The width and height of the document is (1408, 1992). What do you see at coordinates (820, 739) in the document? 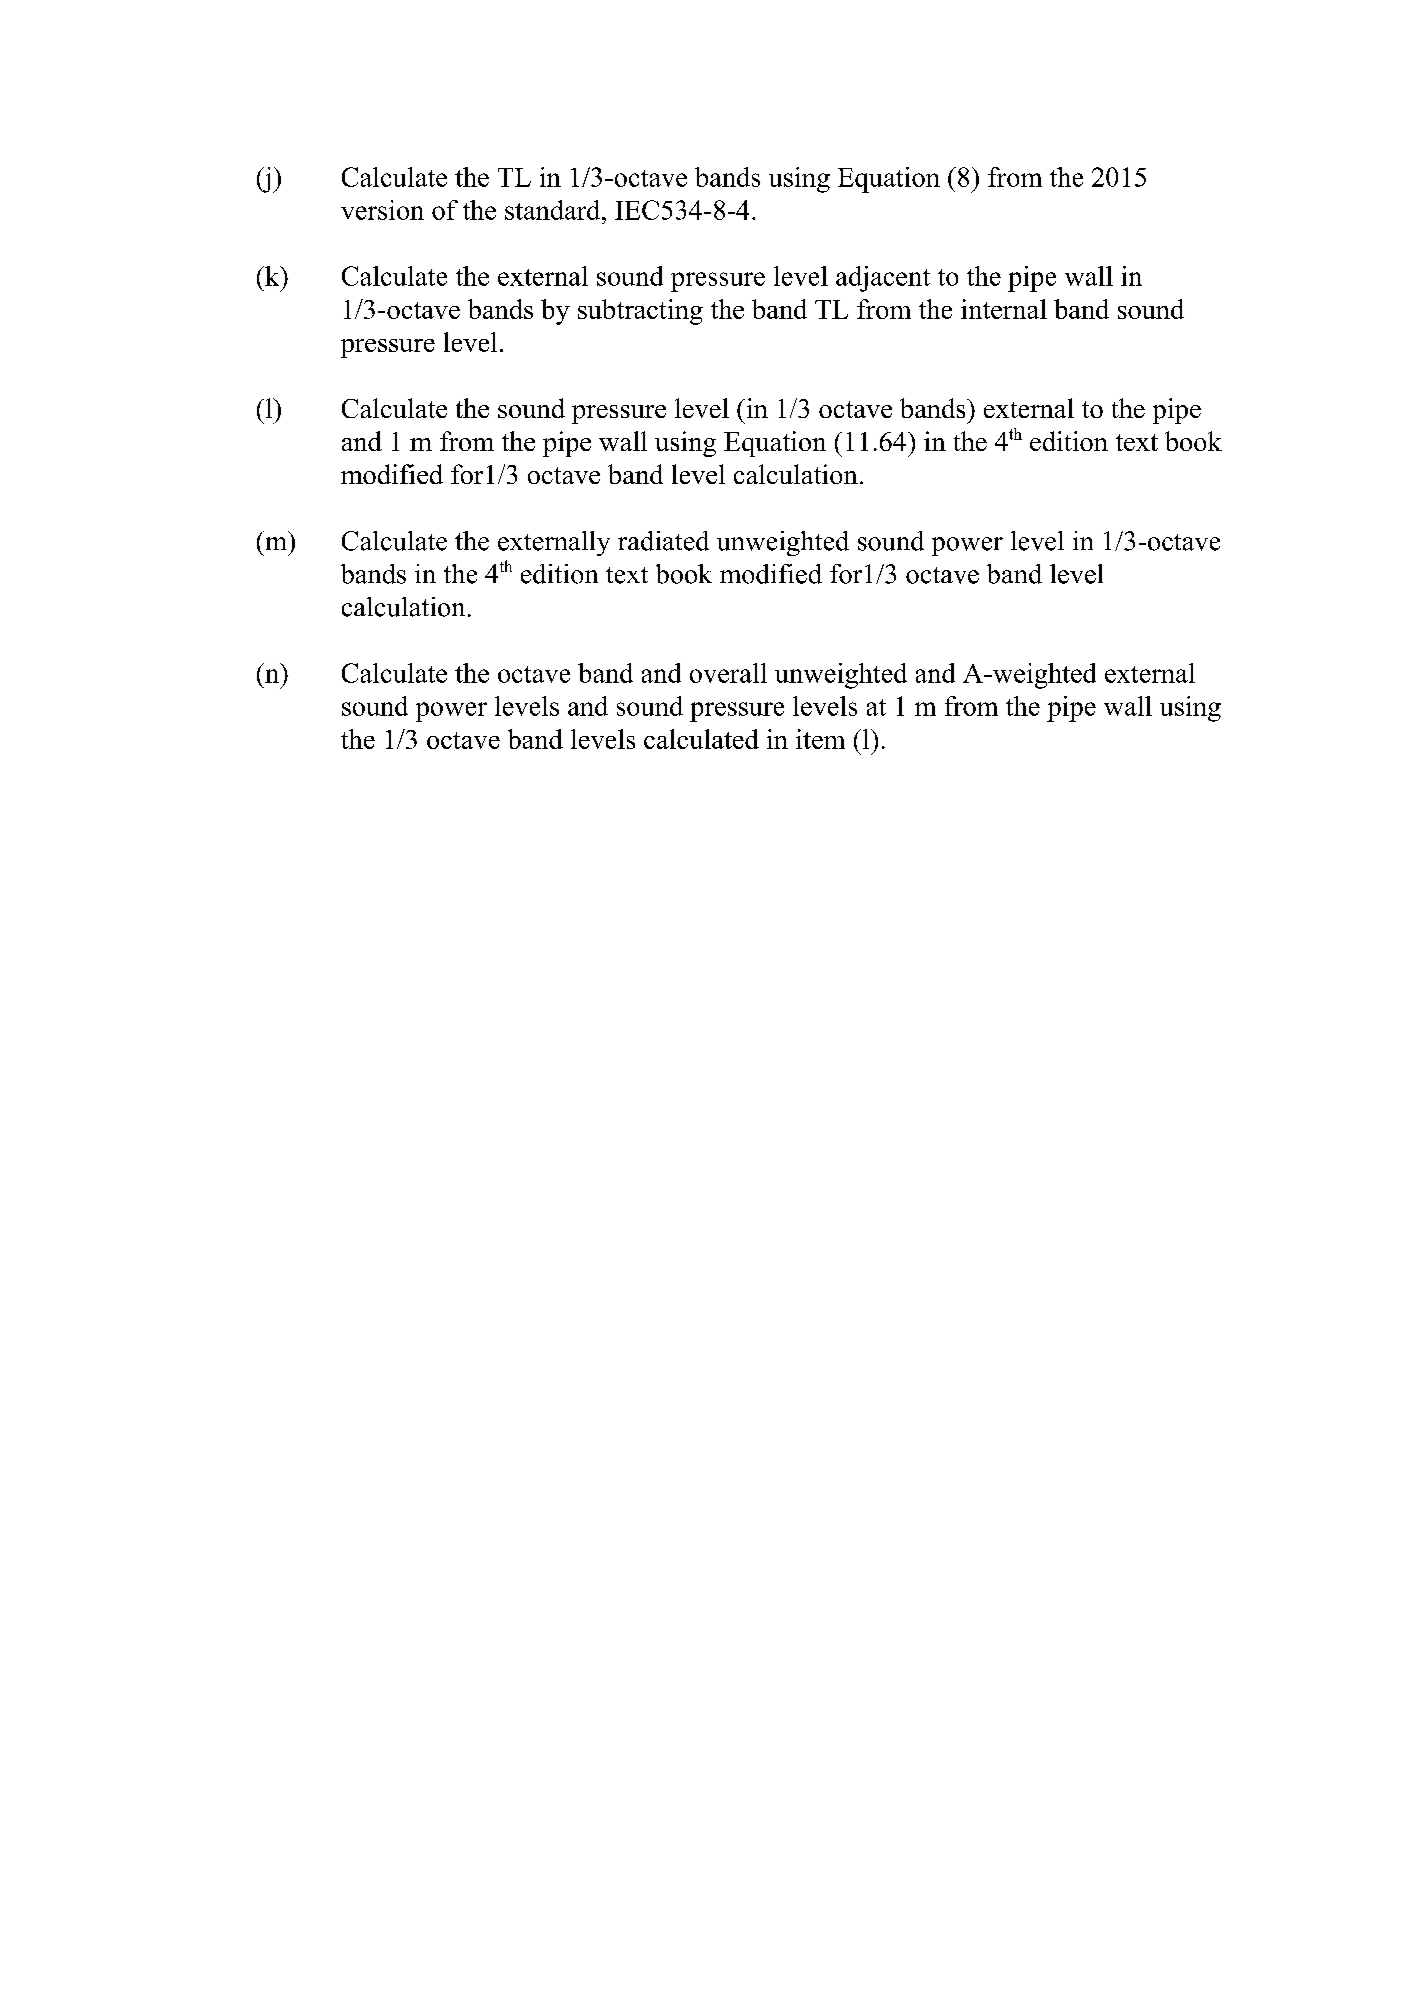
I see `item` at bounding box center [820, 739].
